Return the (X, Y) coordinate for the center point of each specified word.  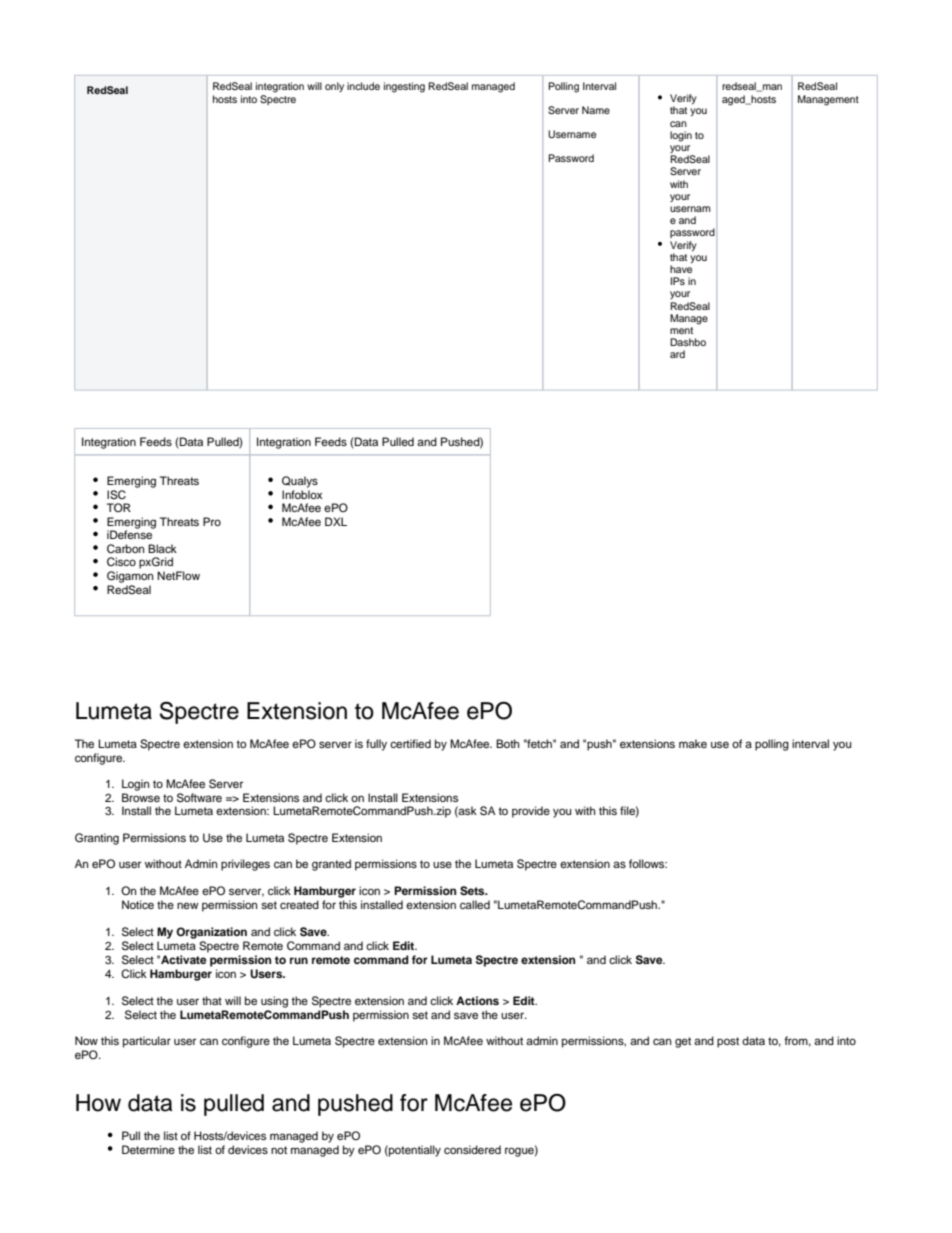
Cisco (121, 562)
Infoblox (302, 494)
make (693, 743)
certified (410, 743)
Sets (473, 891)
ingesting (404, 87)
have (681, 269)
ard (677, 354)
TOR (119, 507)
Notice (138, 904)
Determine (148, 1149)
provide (531, 812)
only (334, 87)
